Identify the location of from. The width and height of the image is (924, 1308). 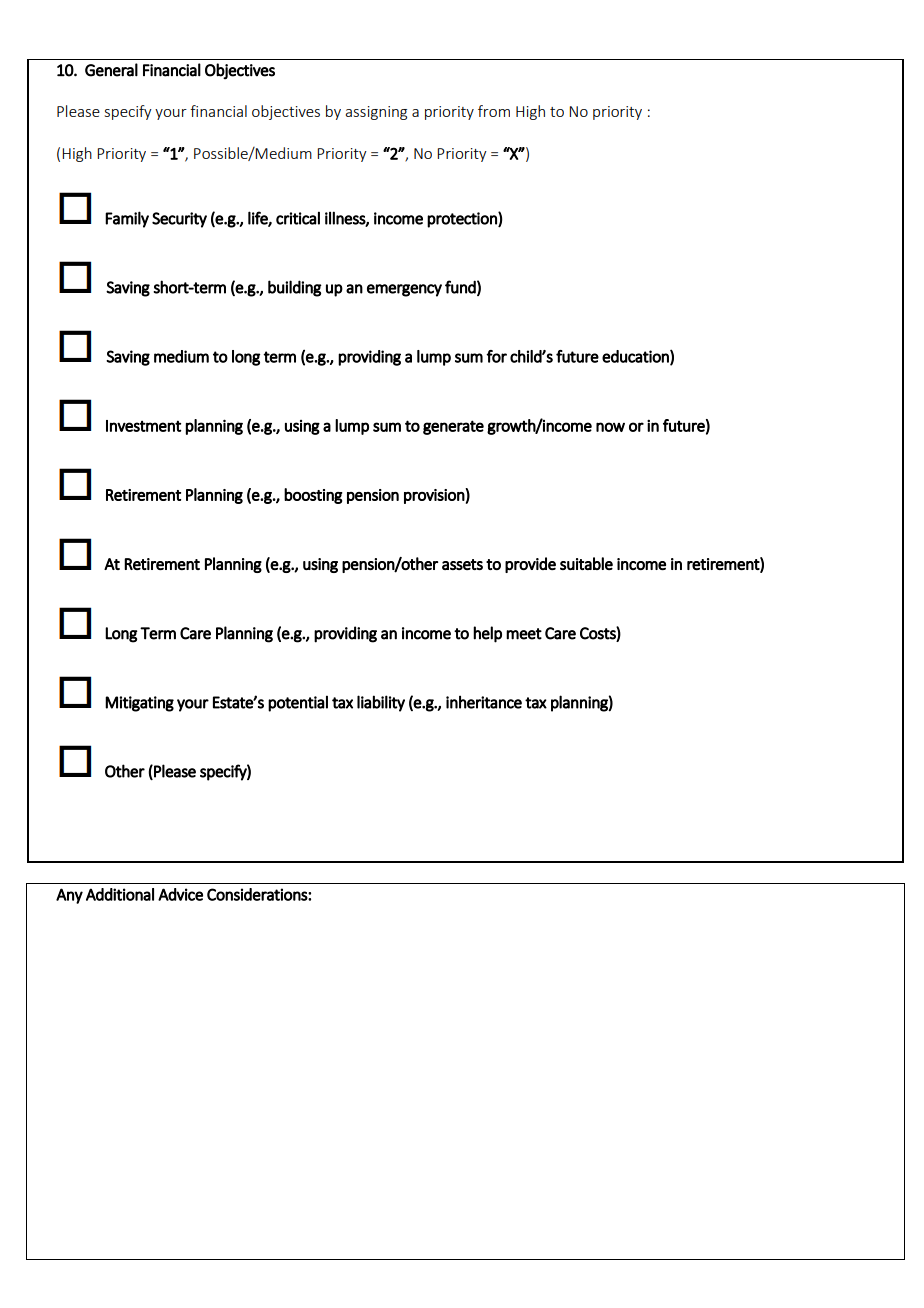
(494, 111).
